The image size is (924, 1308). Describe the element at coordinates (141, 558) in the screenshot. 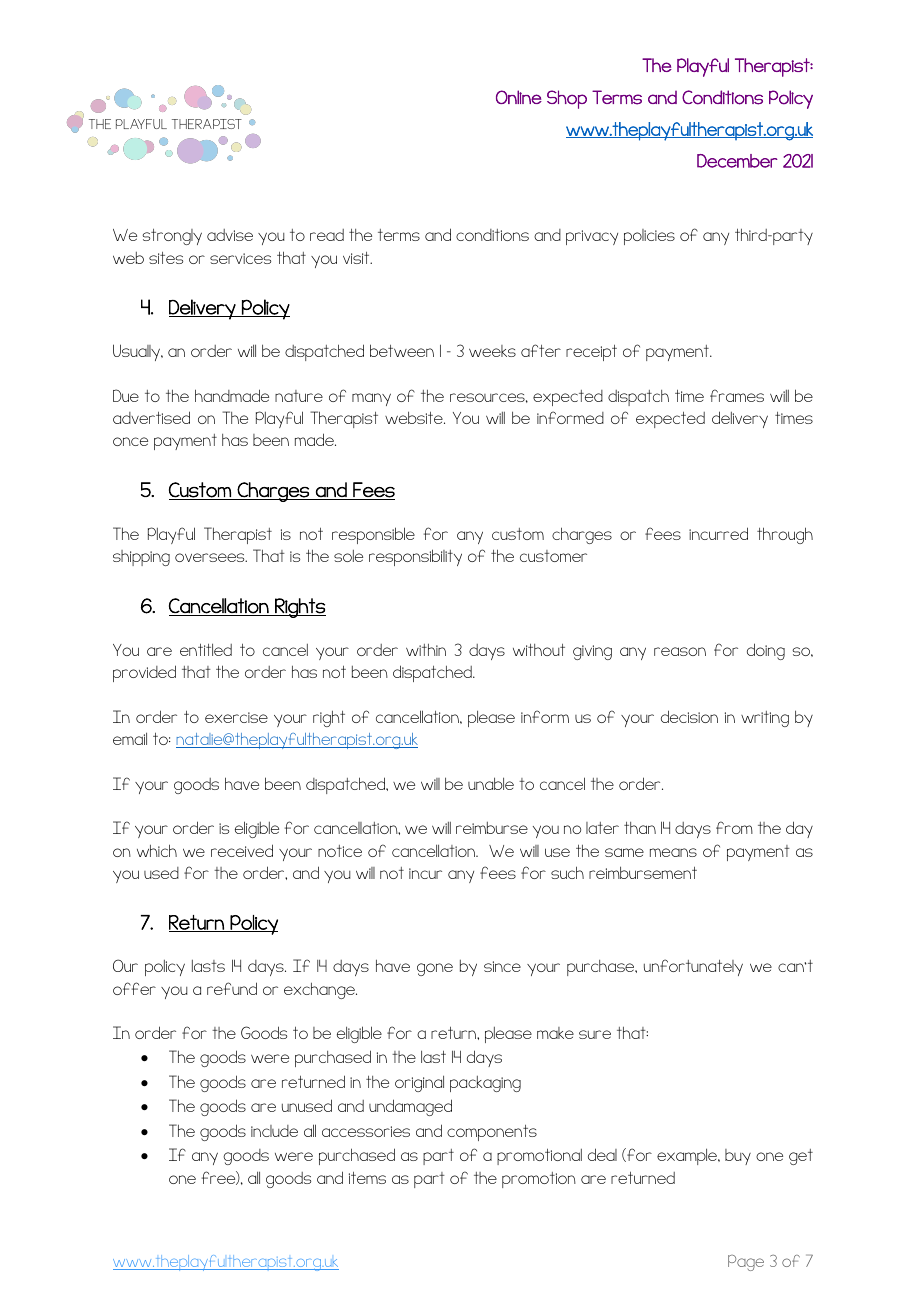

I see `shipping` at that location.
